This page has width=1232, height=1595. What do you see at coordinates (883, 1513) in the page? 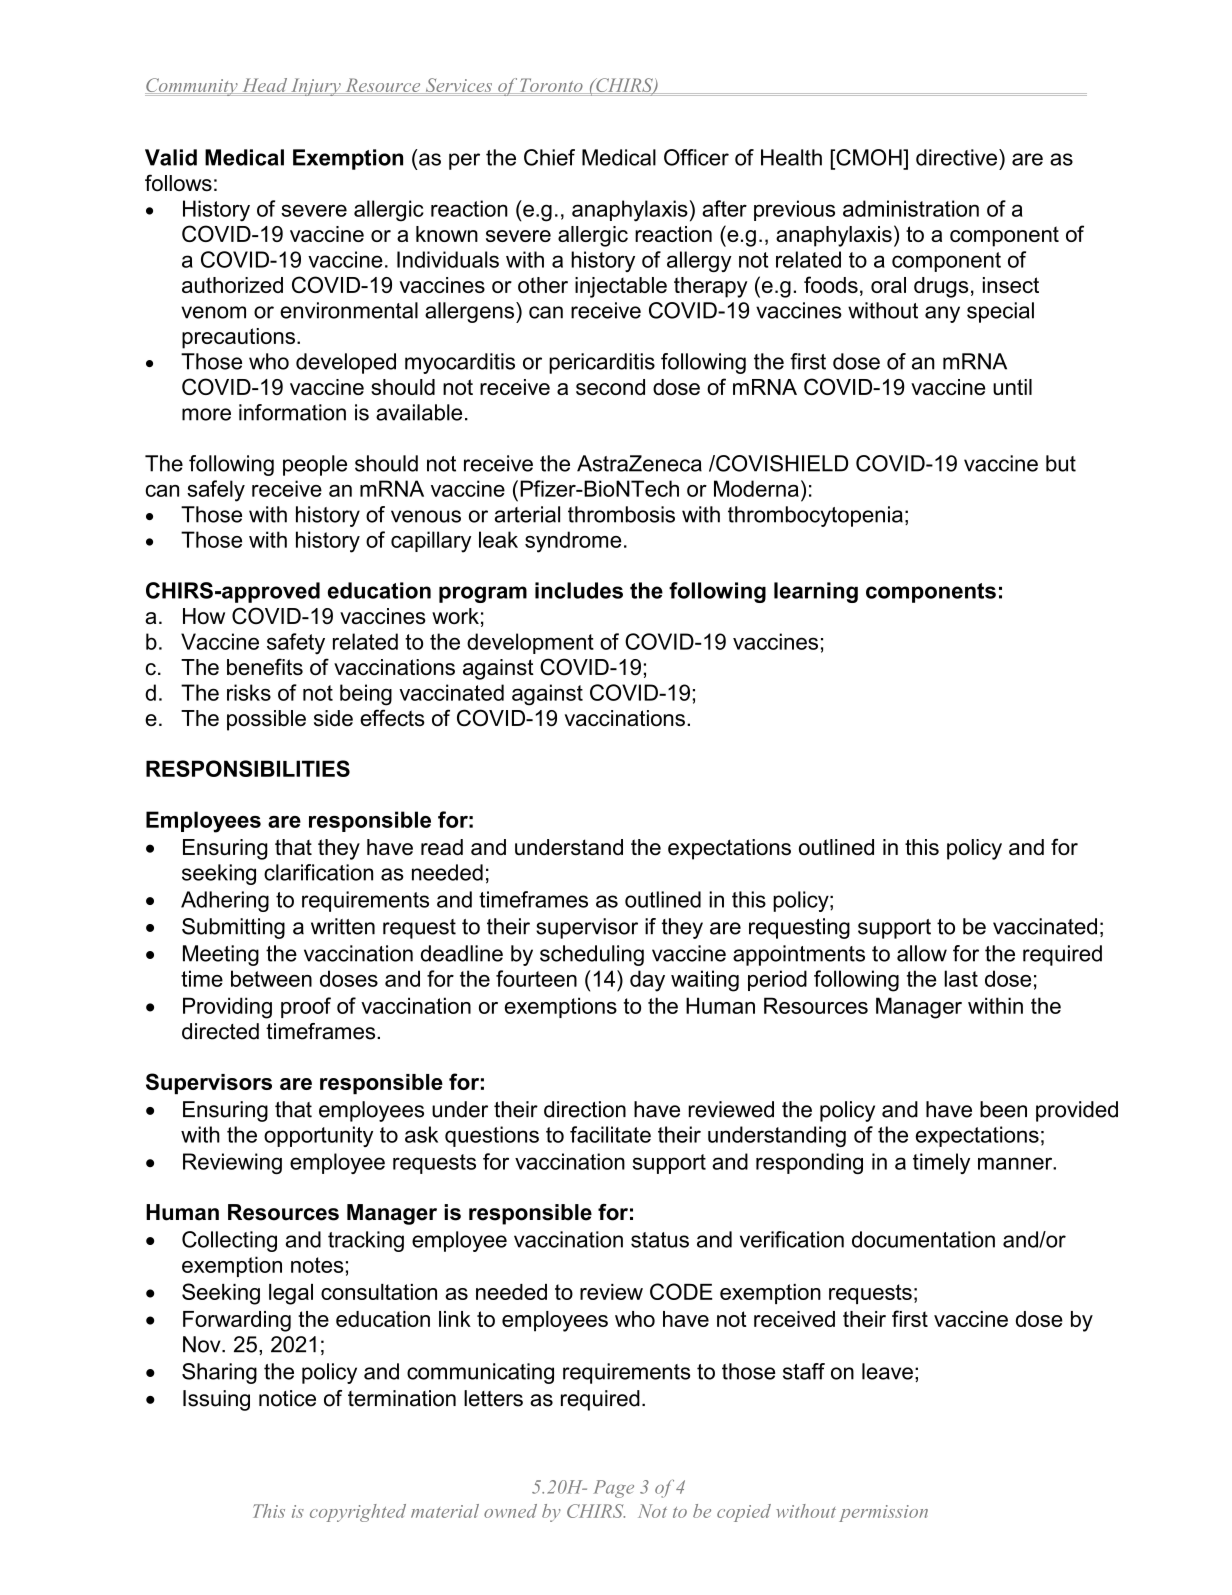
I see `permission` at bounding box center [883, 1513].
